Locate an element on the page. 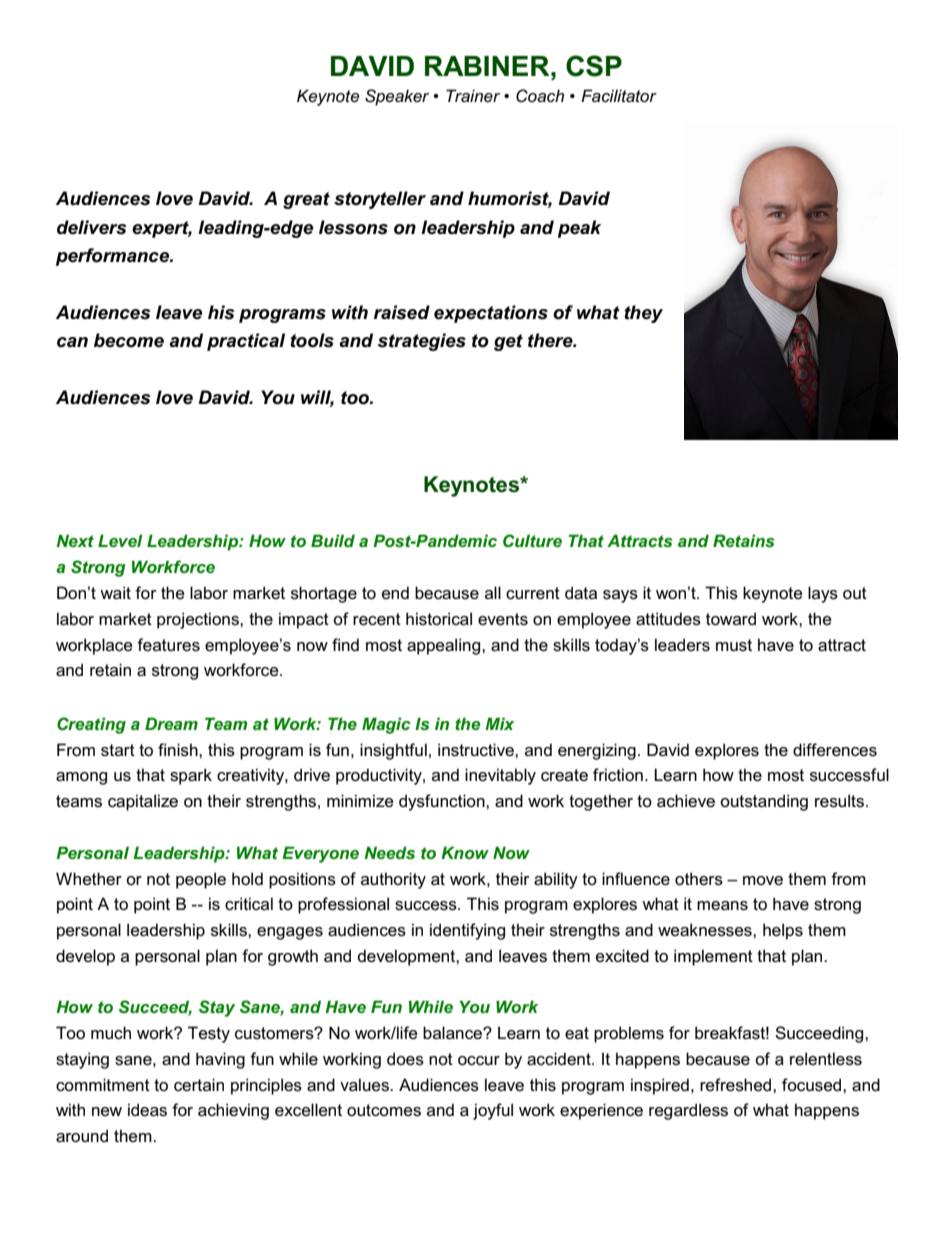 The image size is (952, 1233). Facilitator is located at coordinates (619, 95).
